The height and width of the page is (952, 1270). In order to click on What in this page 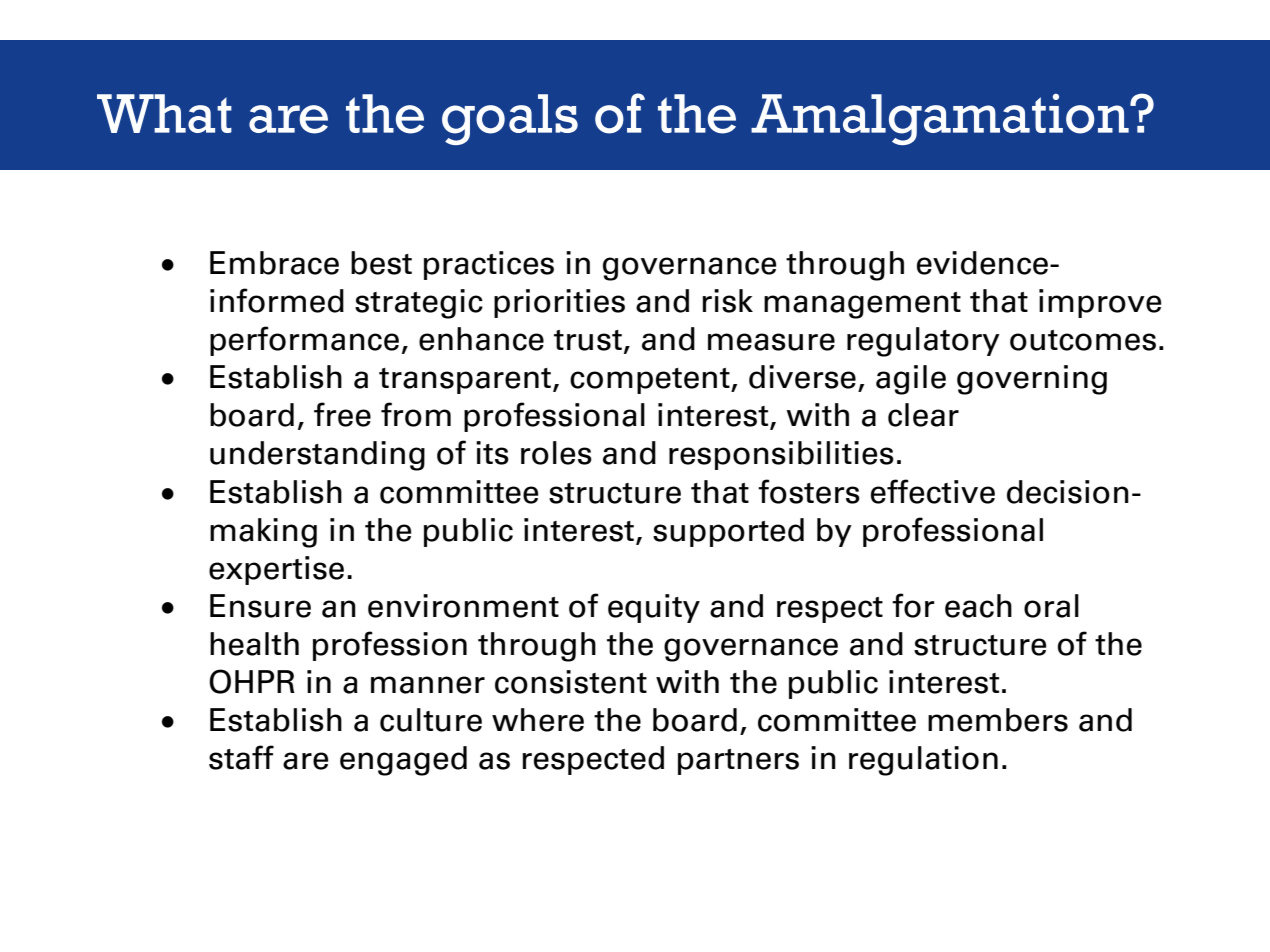, I will do `click(164, 113)`.
